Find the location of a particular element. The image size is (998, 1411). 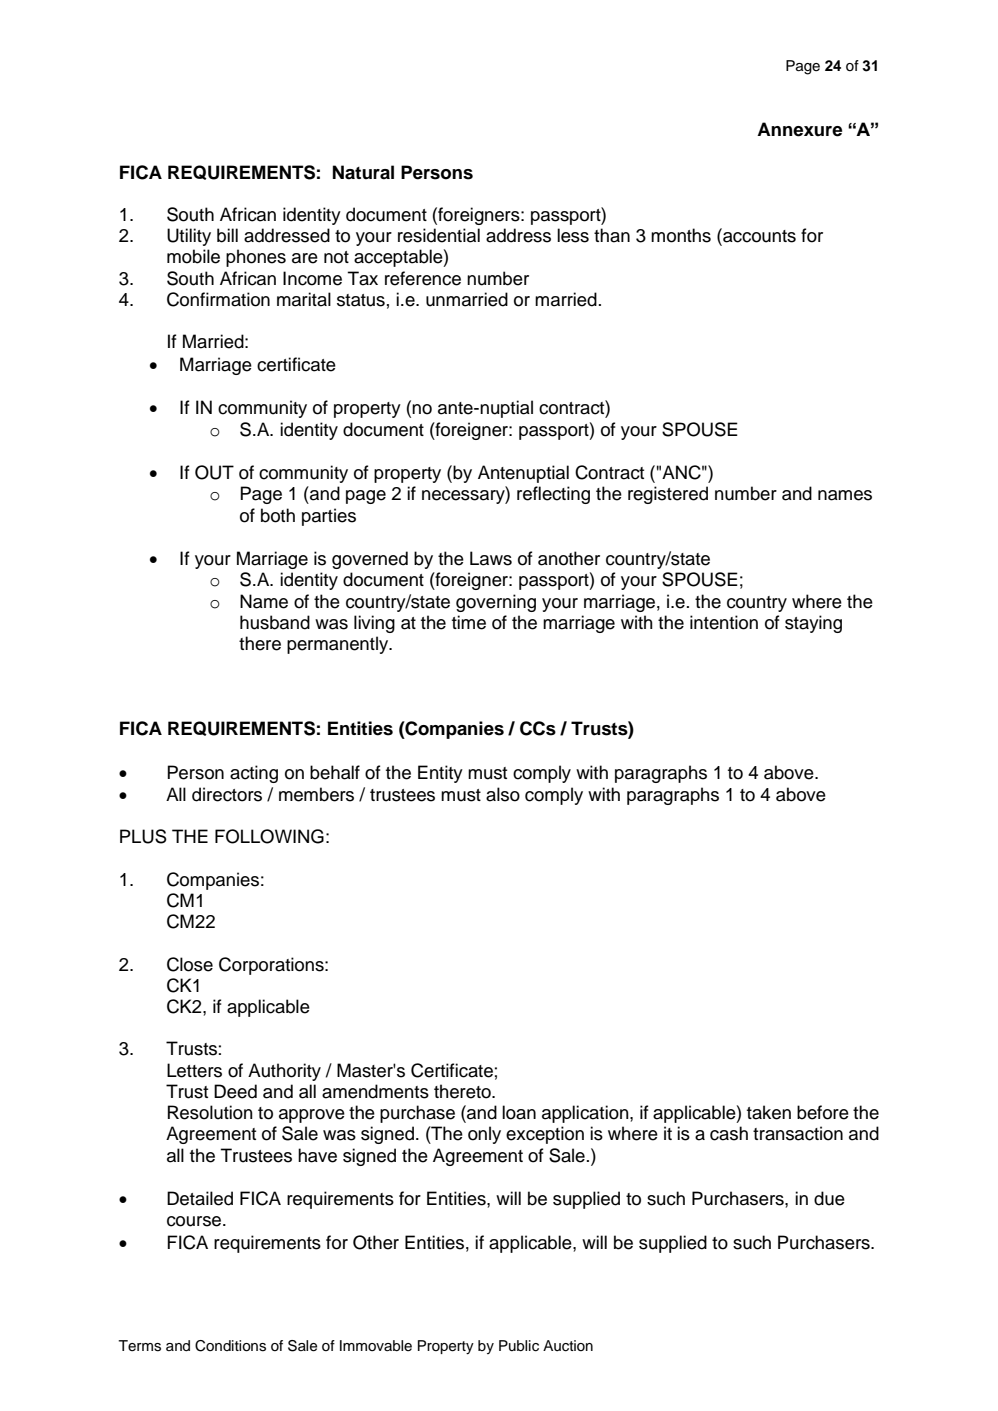

bill is located at coordinates (227, 235).
